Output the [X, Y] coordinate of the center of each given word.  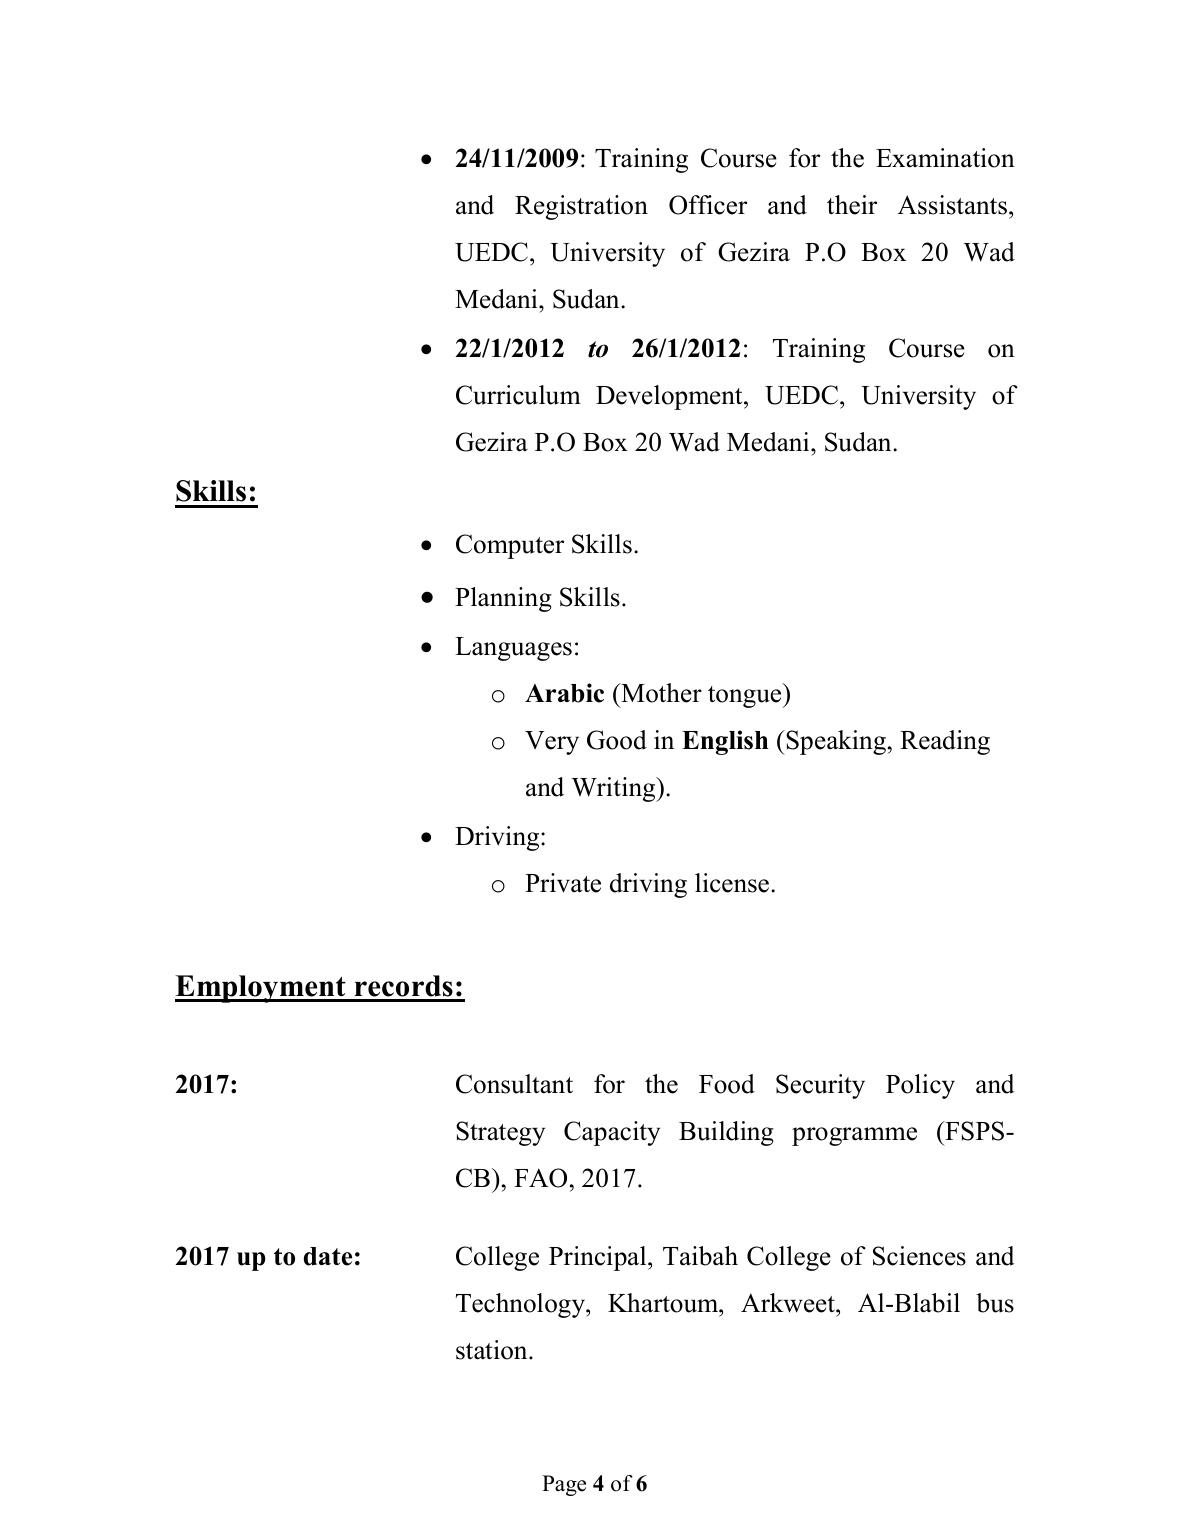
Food [727, 1084]
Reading [945, 742]
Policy [920, 1086]
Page [564, 1485]
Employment [261, 989]
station [493, 1350]
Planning [503, 599]
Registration [581, 207]
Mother [660, 693]
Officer [708, 205]
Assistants [952, 205]
